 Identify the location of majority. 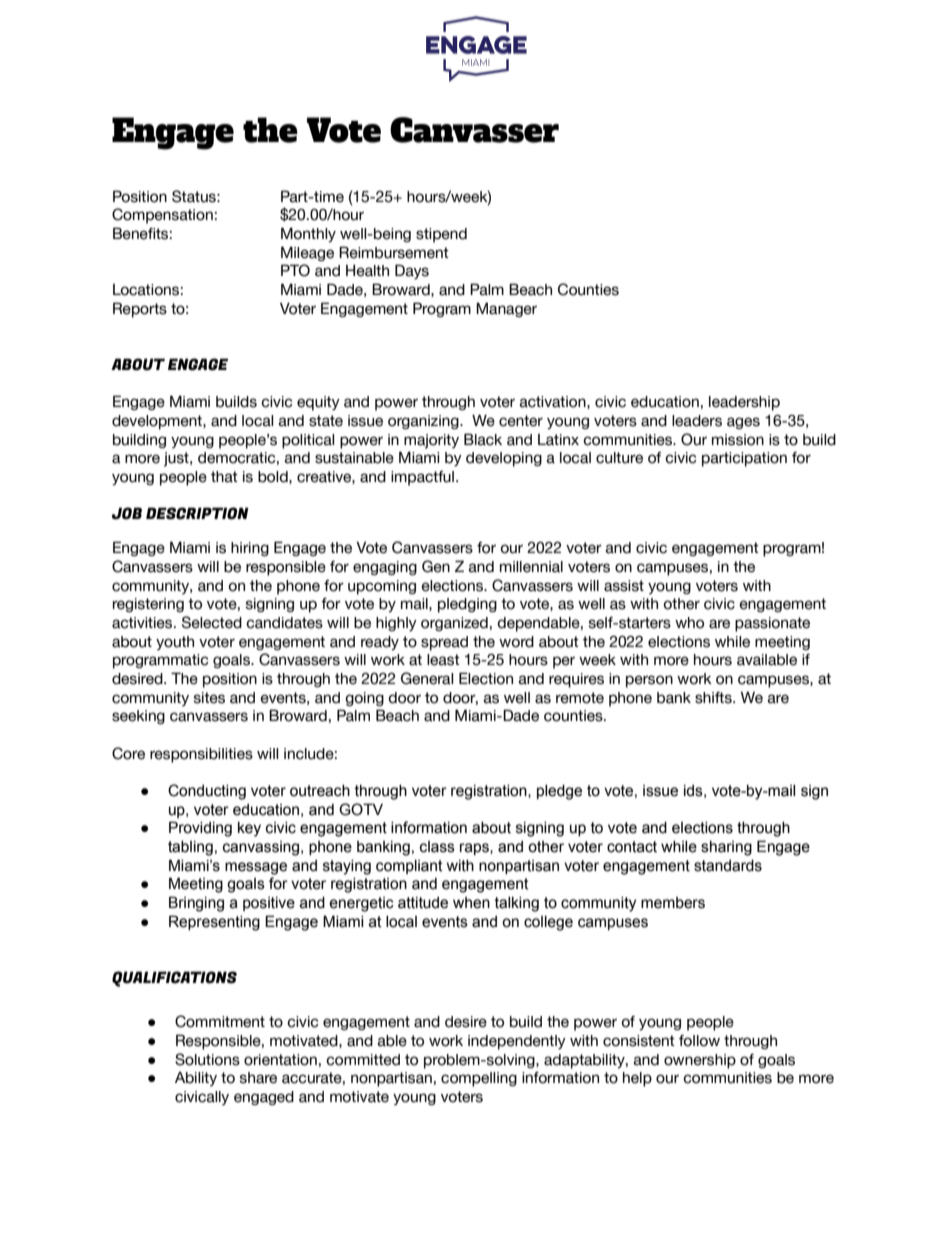
(431, 441).
